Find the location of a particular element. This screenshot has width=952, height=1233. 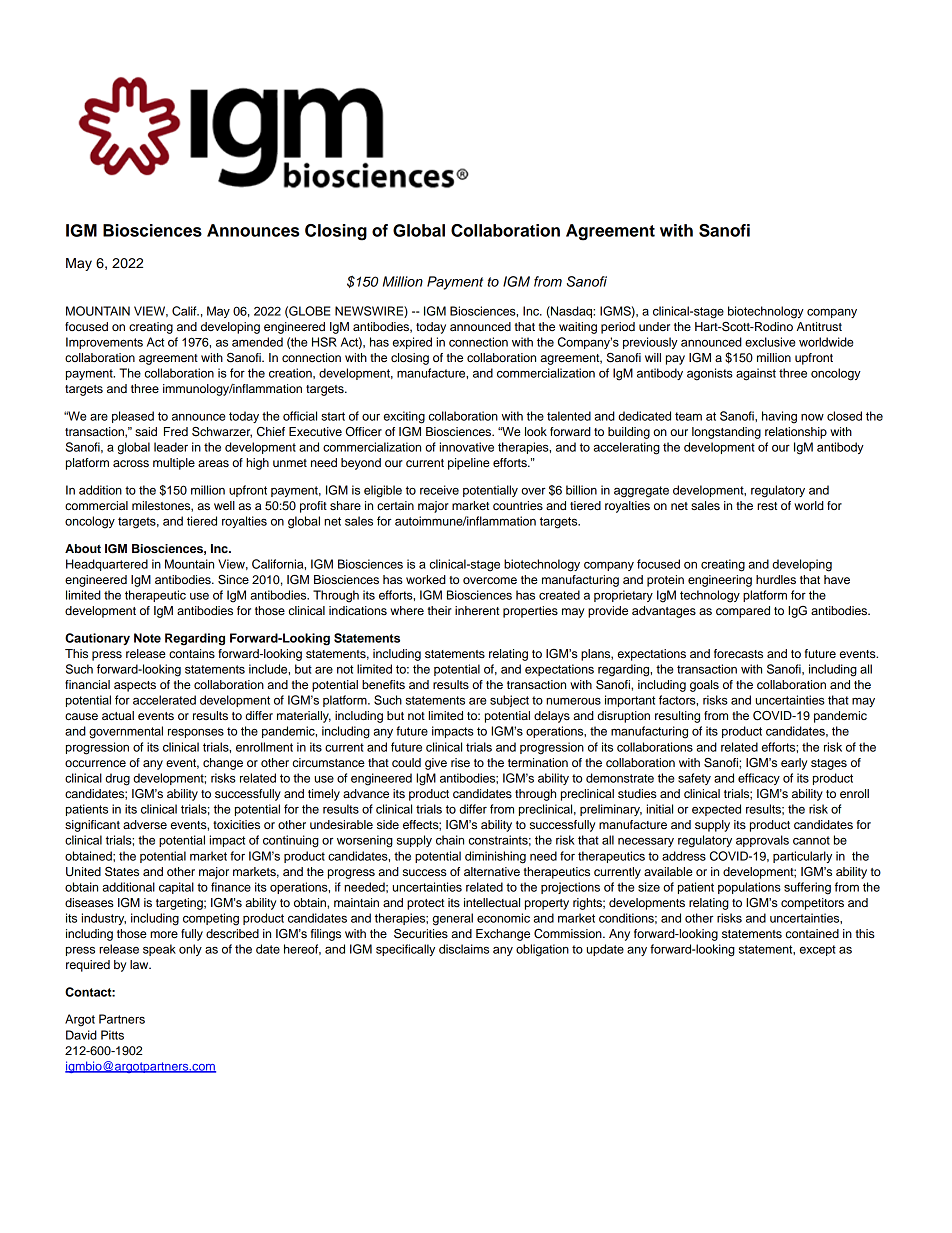

drug is located at coordinates (117, 779).
